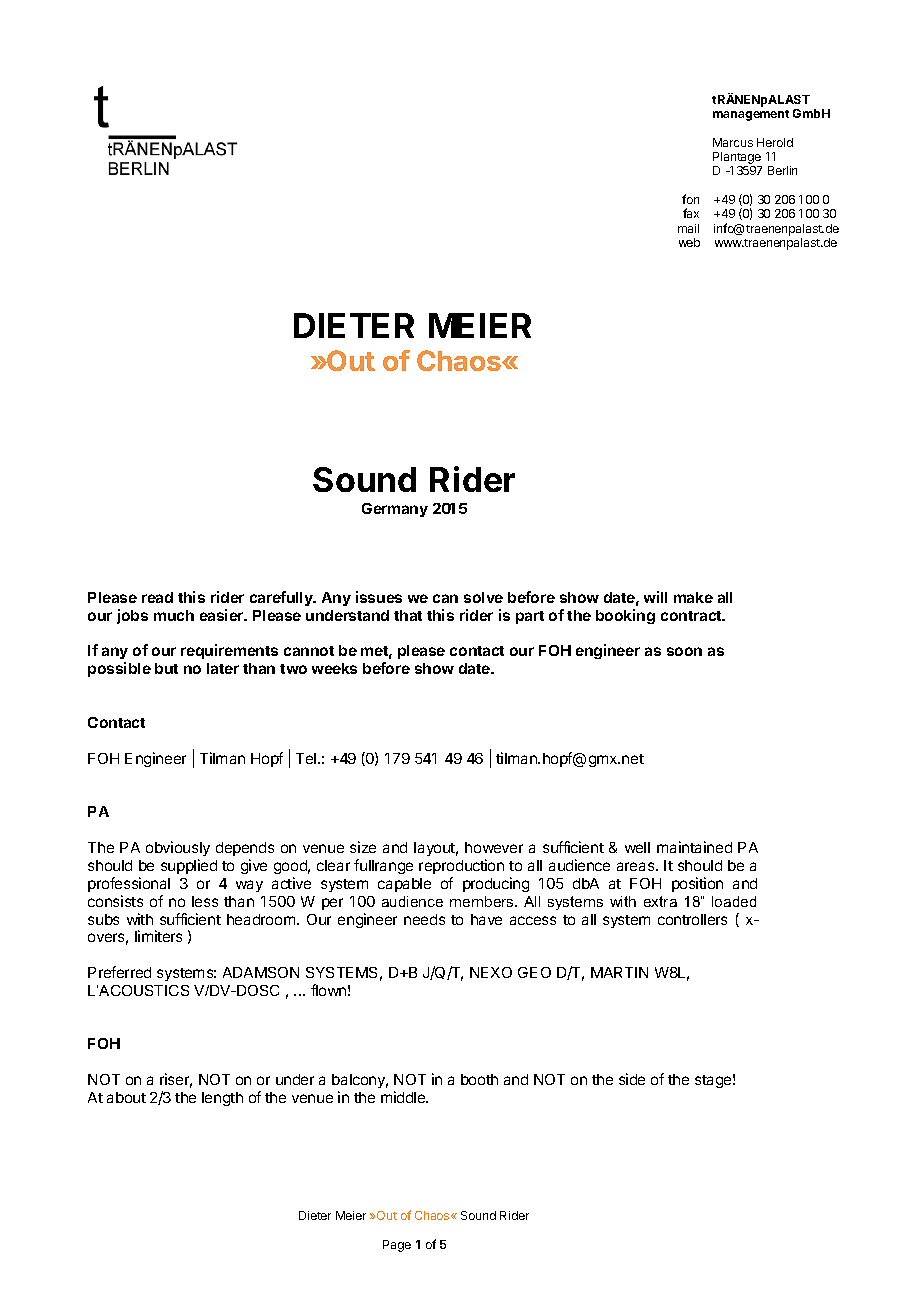 The width and height of the screenshot is (924, 1308). Describe the element at coordinates (483, 597) in the screenshot. I see `solve` at that location.
